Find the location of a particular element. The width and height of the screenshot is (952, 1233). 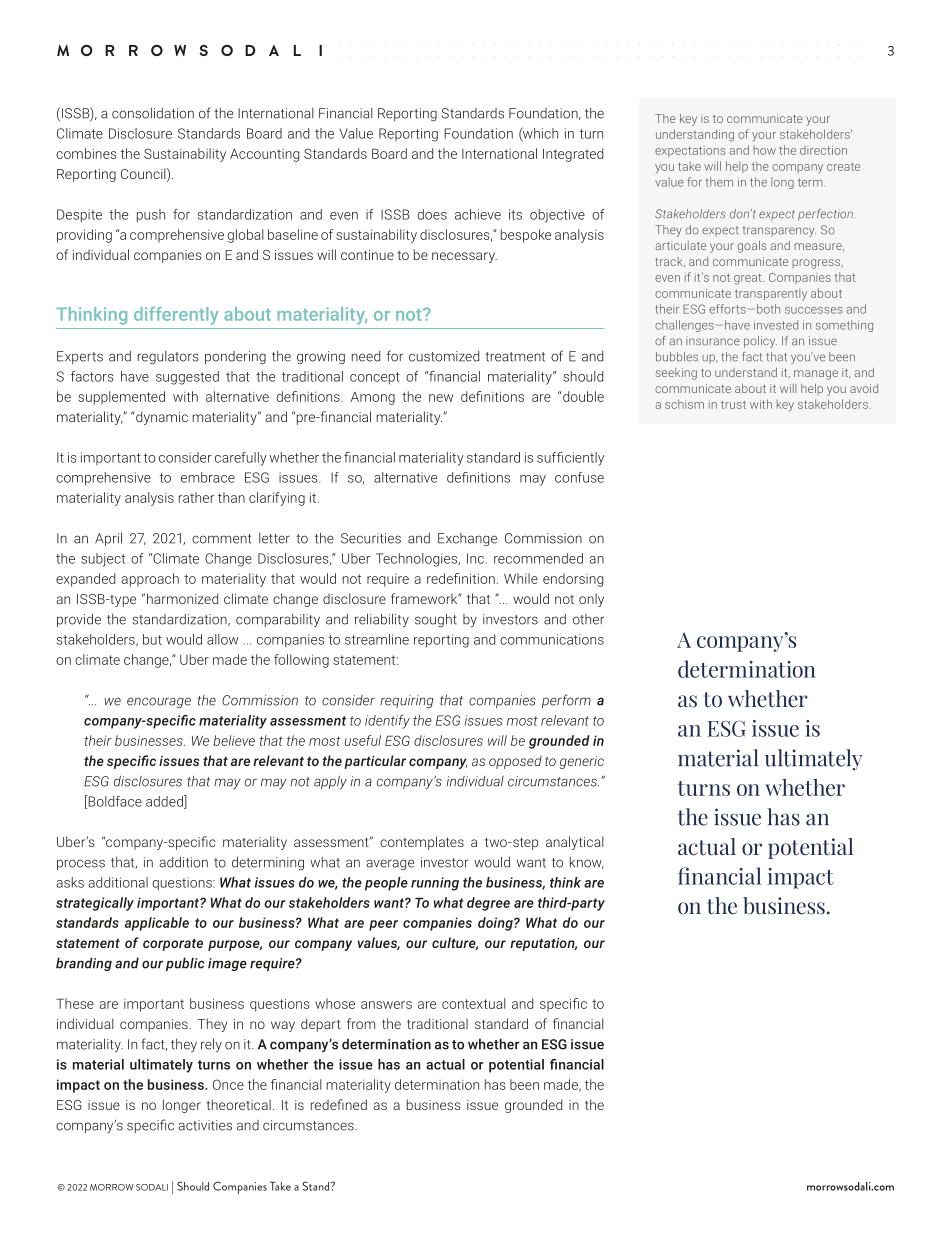

activities is located at coordinates (205, 1125).
